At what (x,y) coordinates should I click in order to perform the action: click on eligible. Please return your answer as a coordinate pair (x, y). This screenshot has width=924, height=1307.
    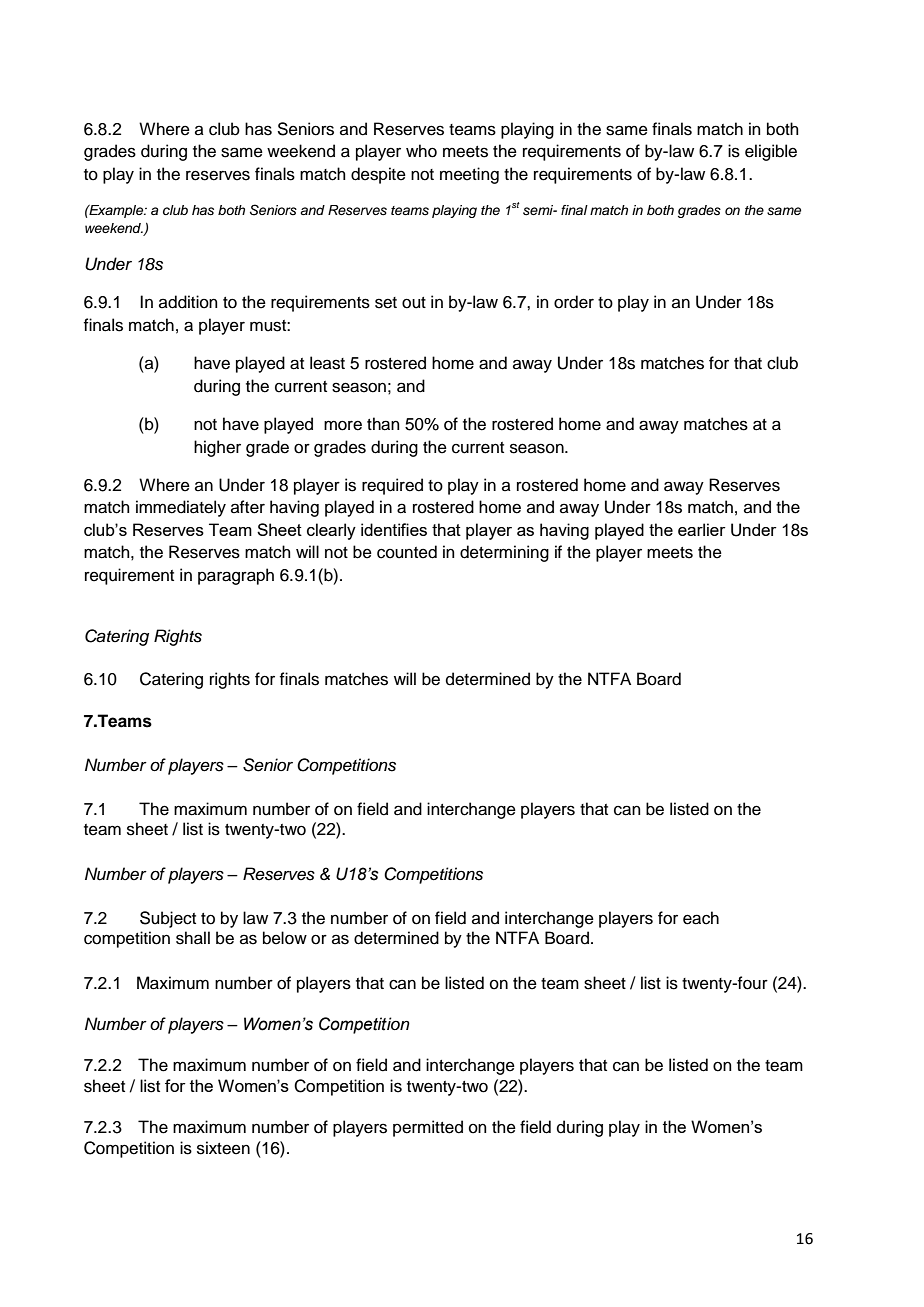
    Looking at the image, I should click on (771, 152).
